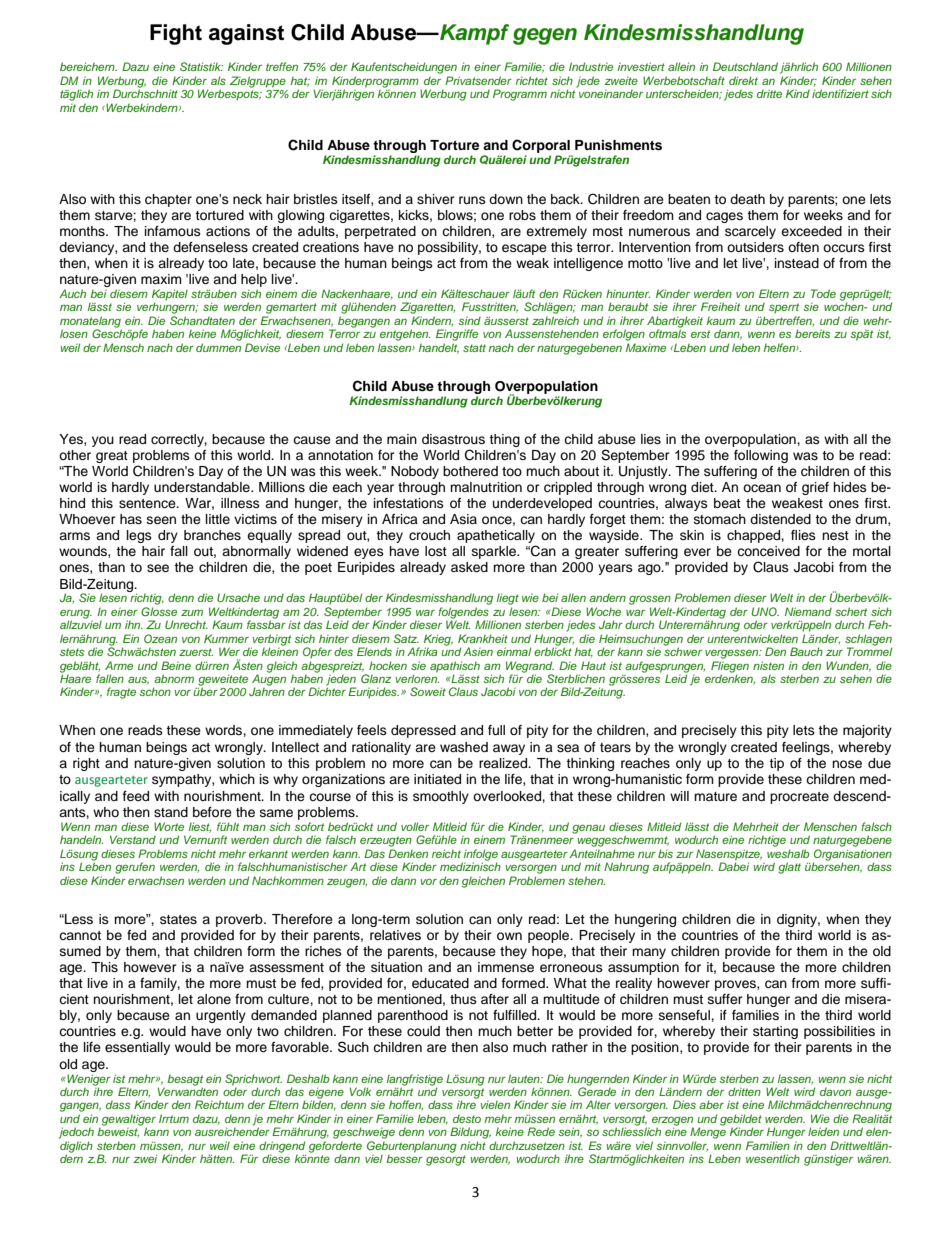  Describe the element at coordinates (201, 66) in the screenshot. I see `Statistik` at that location.
